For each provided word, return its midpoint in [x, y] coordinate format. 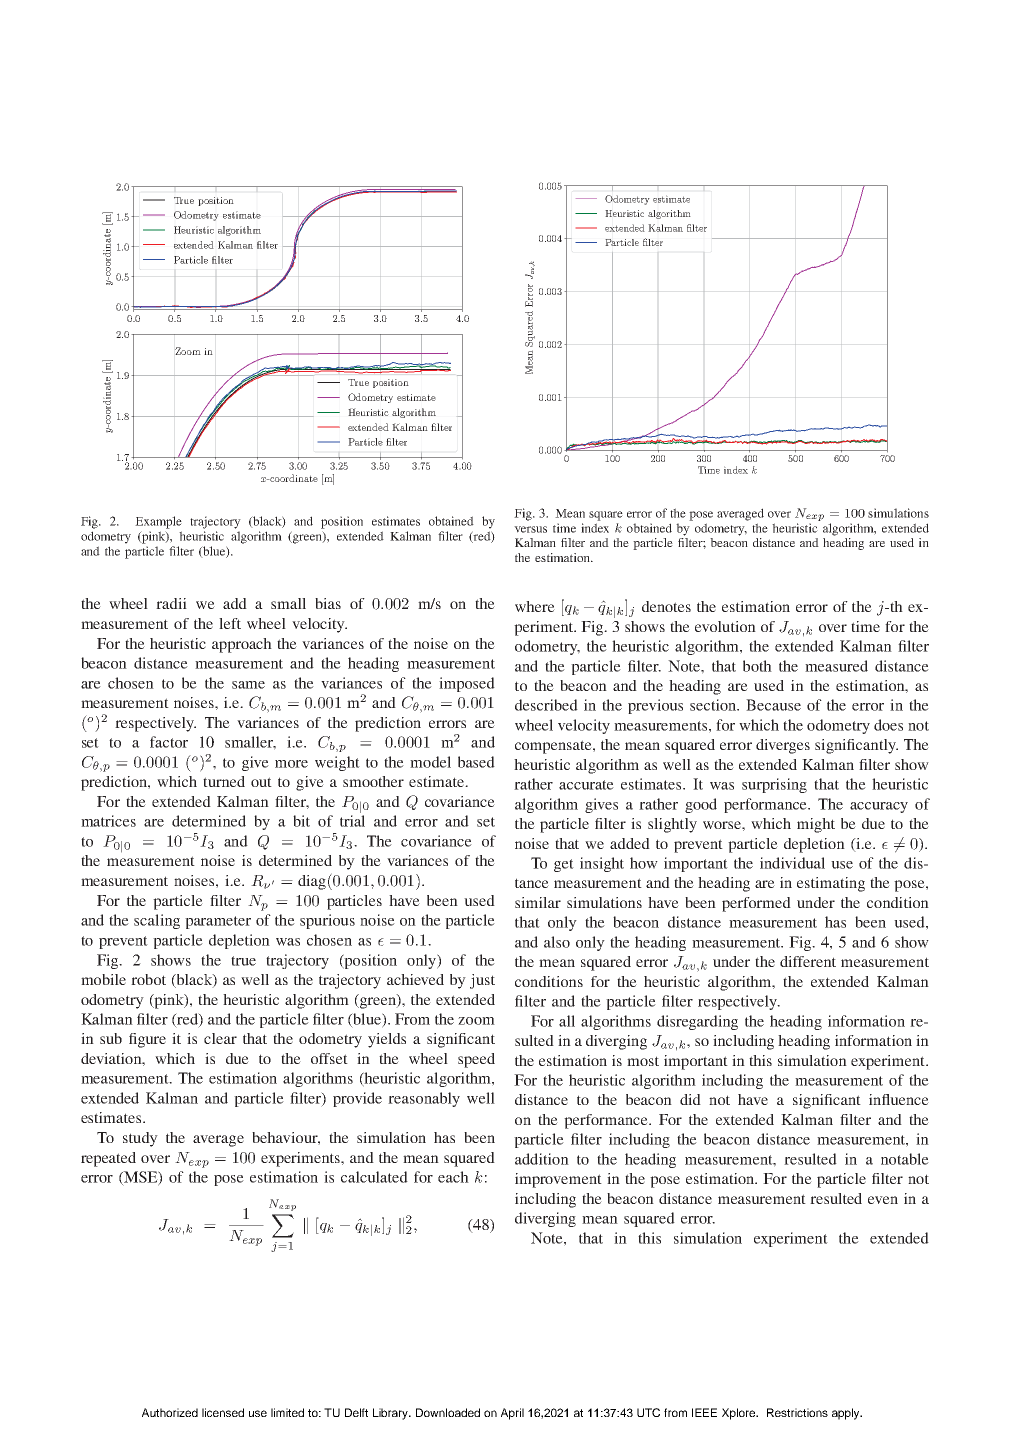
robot [148, 979]
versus [530, 529]
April [512, 1414]
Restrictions [797, 1412]
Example [158, 522]
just [482, 981]
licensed [223, 1412]
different [808, 961]
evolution [725, 626]
